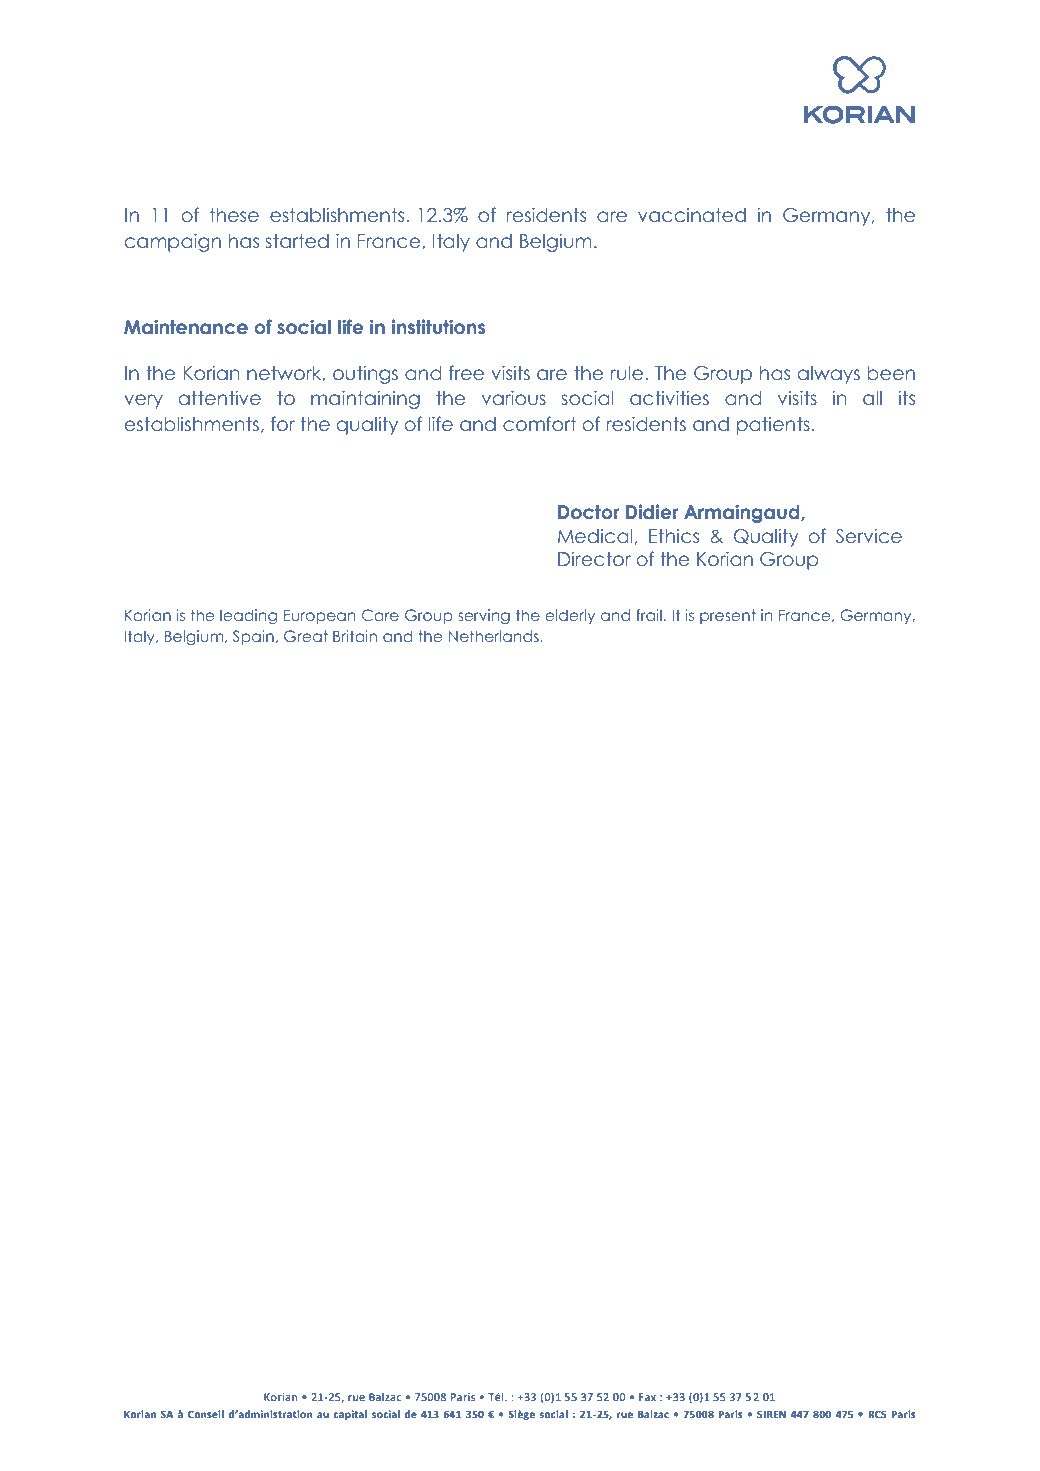 This screenshot has width=1040, height=1471. I want to click on Spain, so click(253, 637).
